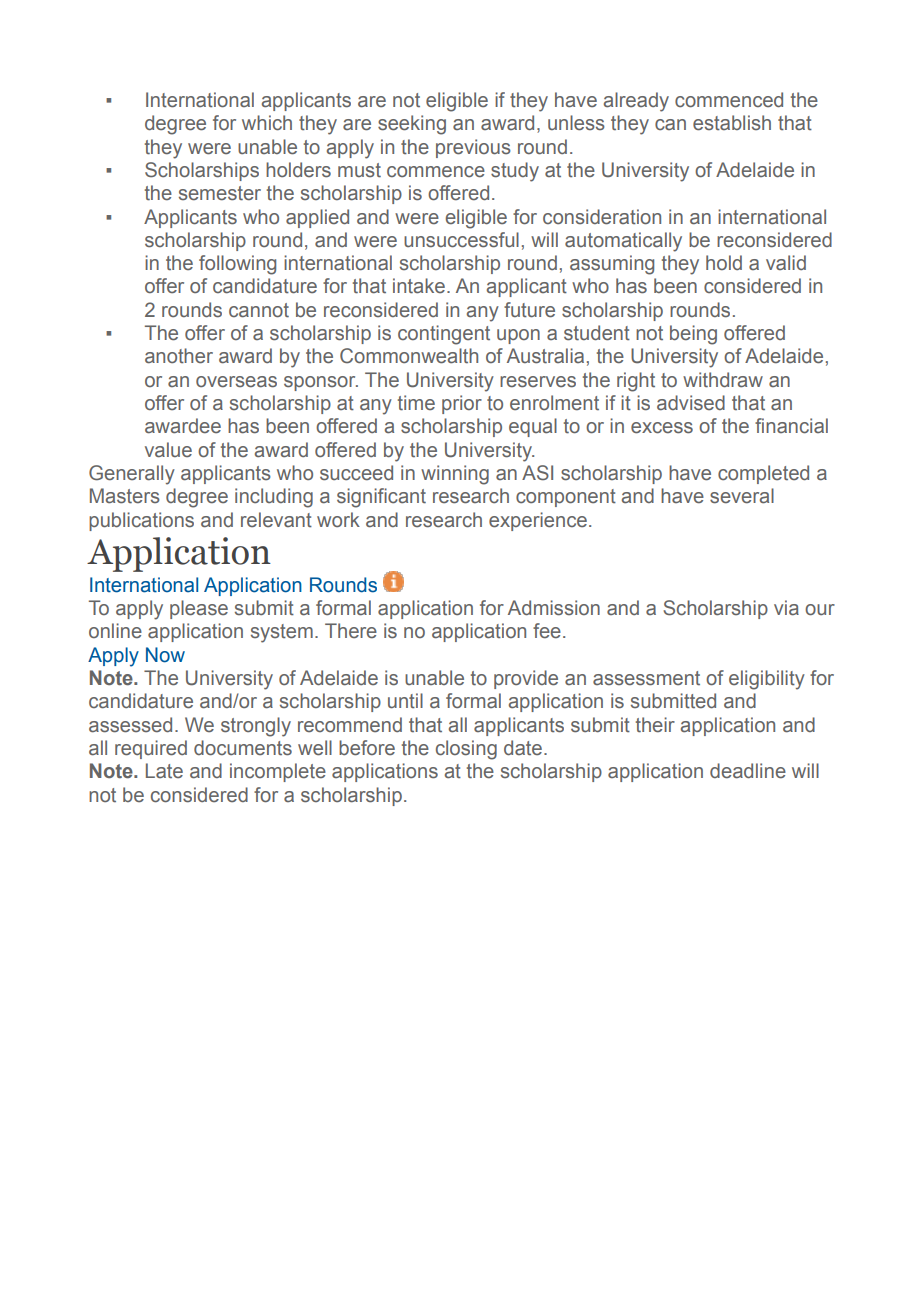 This image has width=924, height=1308. Describe the element at coordinates (236, 382) in the image. I see `overseas` at that location.
